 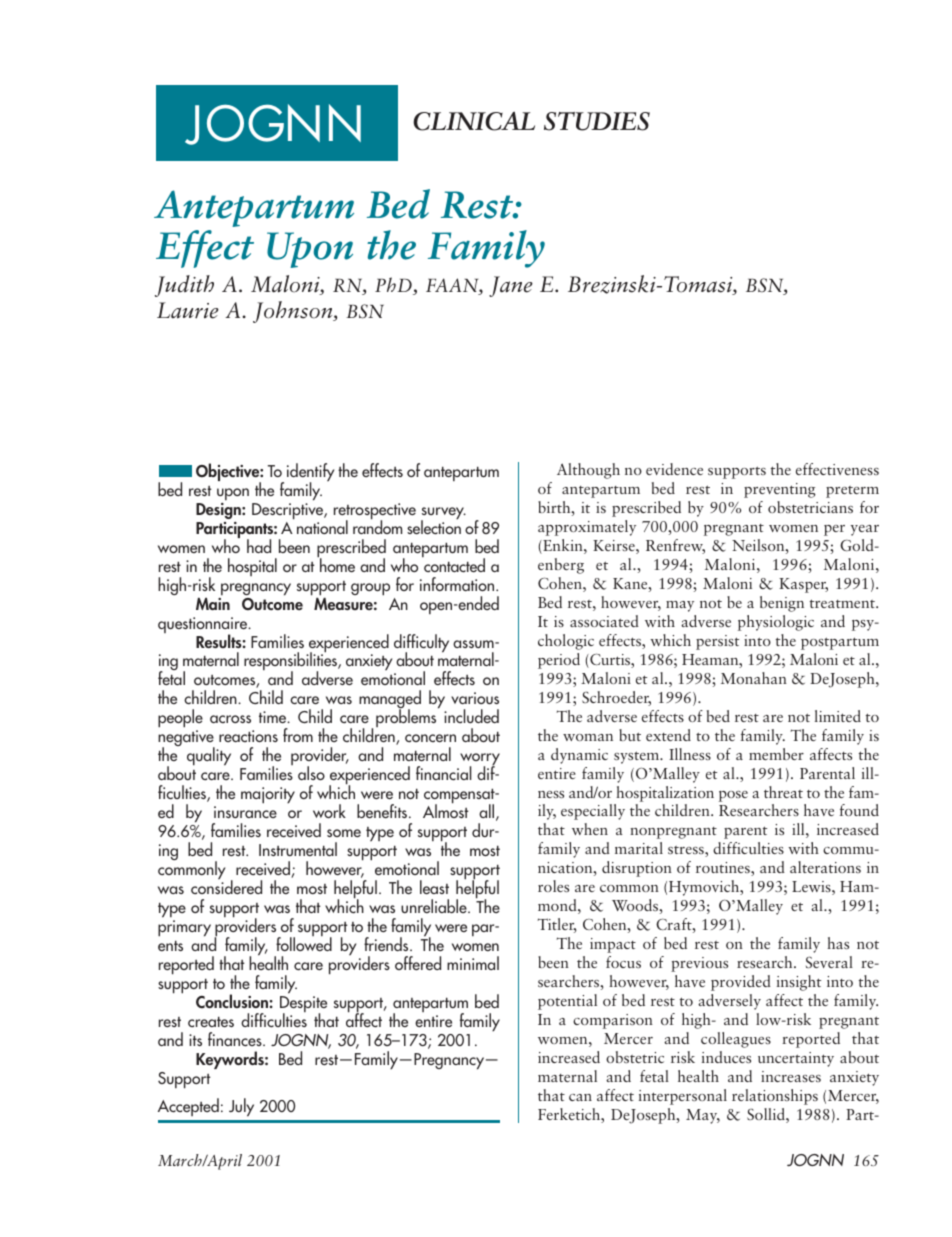 I want to click on Judith, so click(x=184, y=286).
